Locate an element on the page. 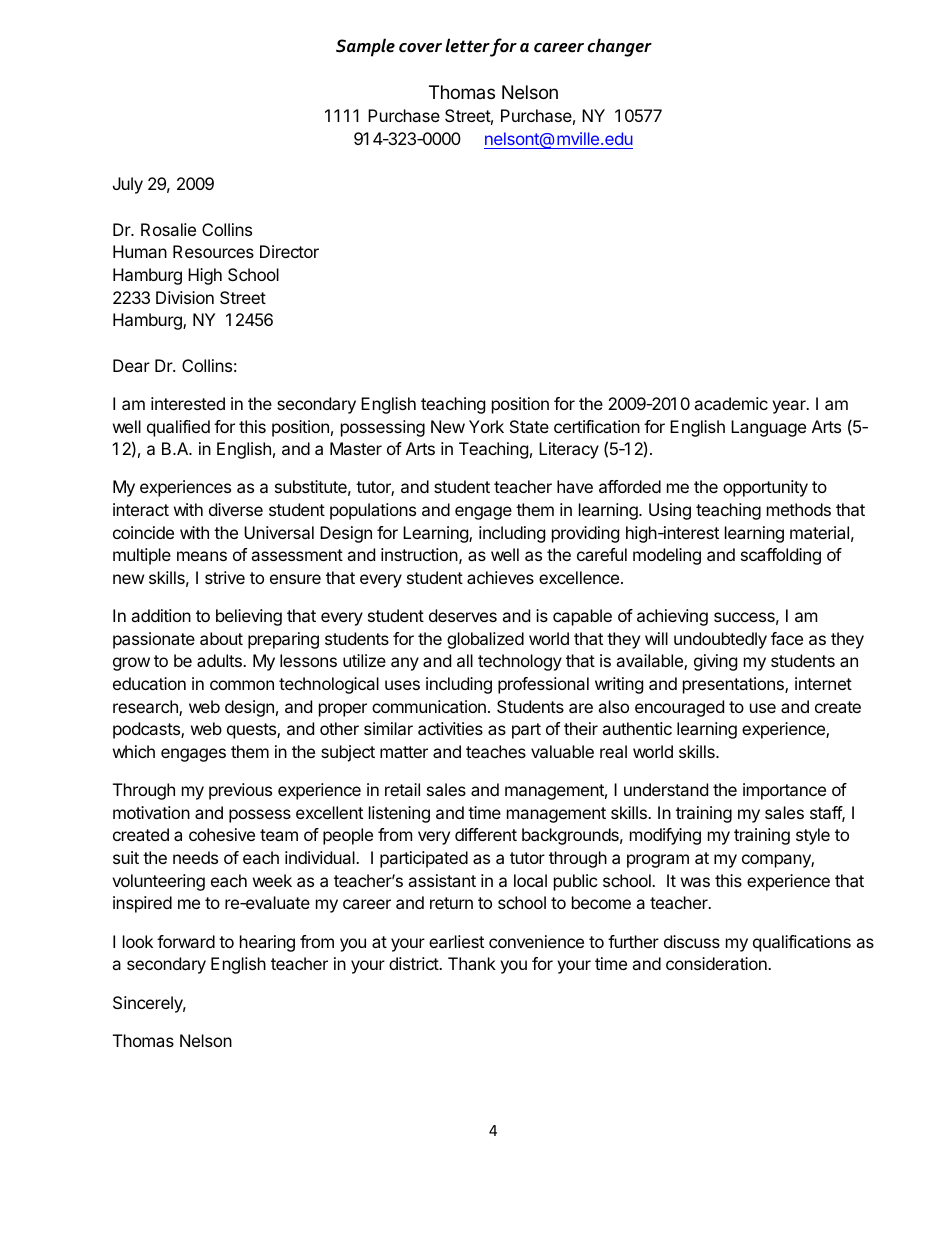 The height and width of the page is (1233, 952). York is located at coordinates (486, 426).
